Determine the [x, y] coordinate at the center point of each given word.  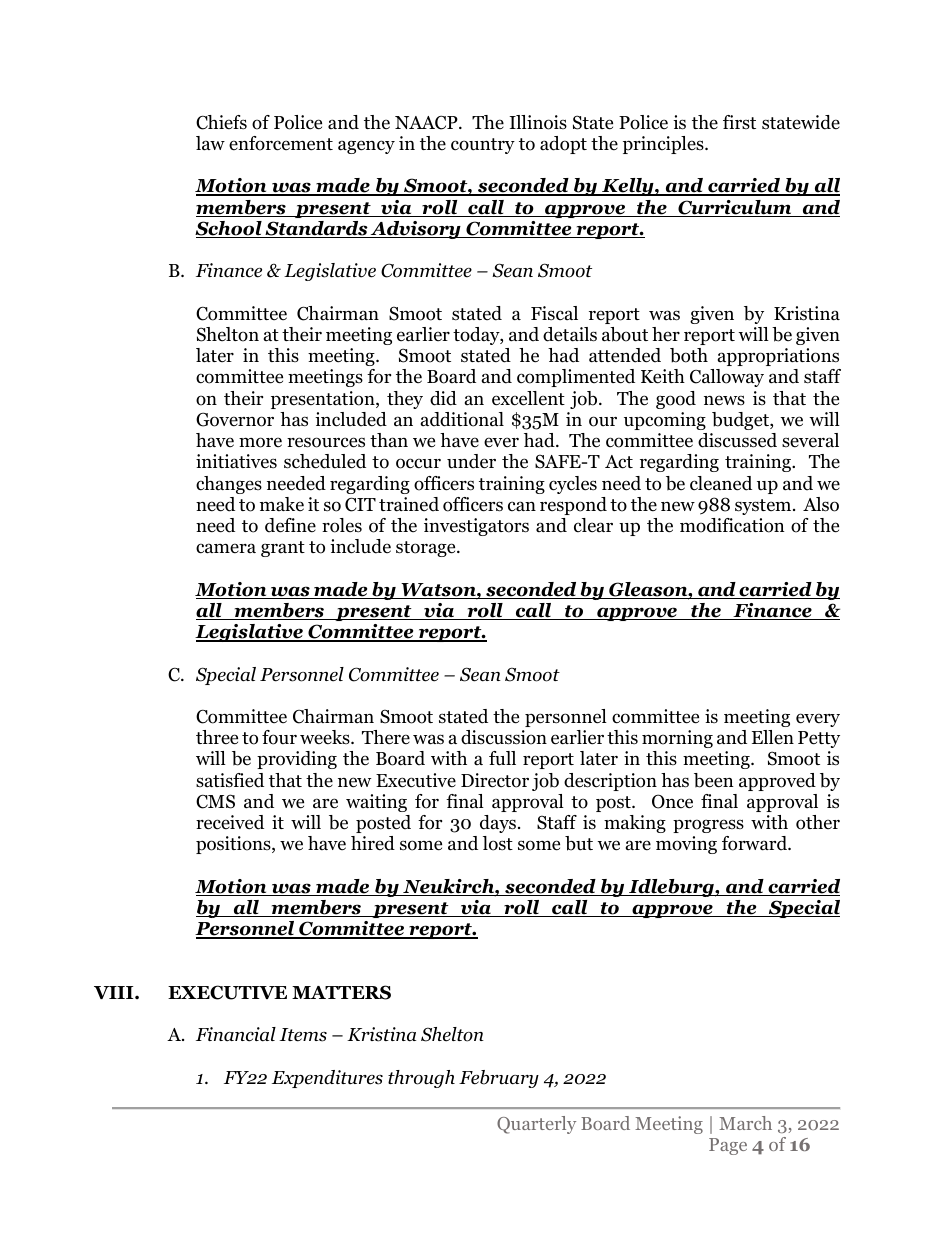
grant [283, 549]
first [739, 122]
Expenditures [327, 1079]
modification [732, 525]
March [745, 1123]
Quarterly [536, 1125]
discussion [504, 737]
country [483, 146]
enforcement [281, 143]
